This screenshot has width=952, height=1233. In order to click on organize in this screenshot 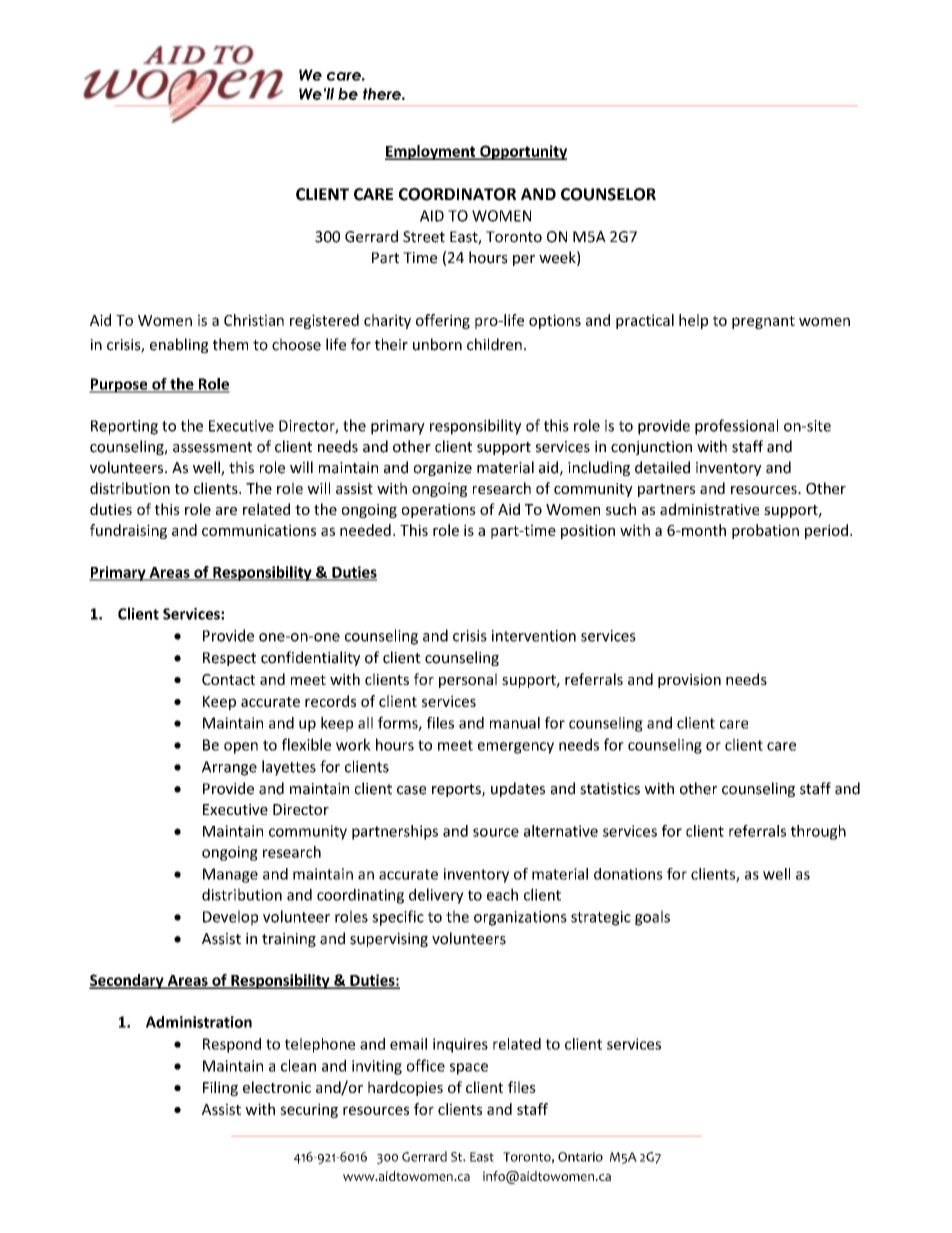, I will do `click(443, 469)`.
